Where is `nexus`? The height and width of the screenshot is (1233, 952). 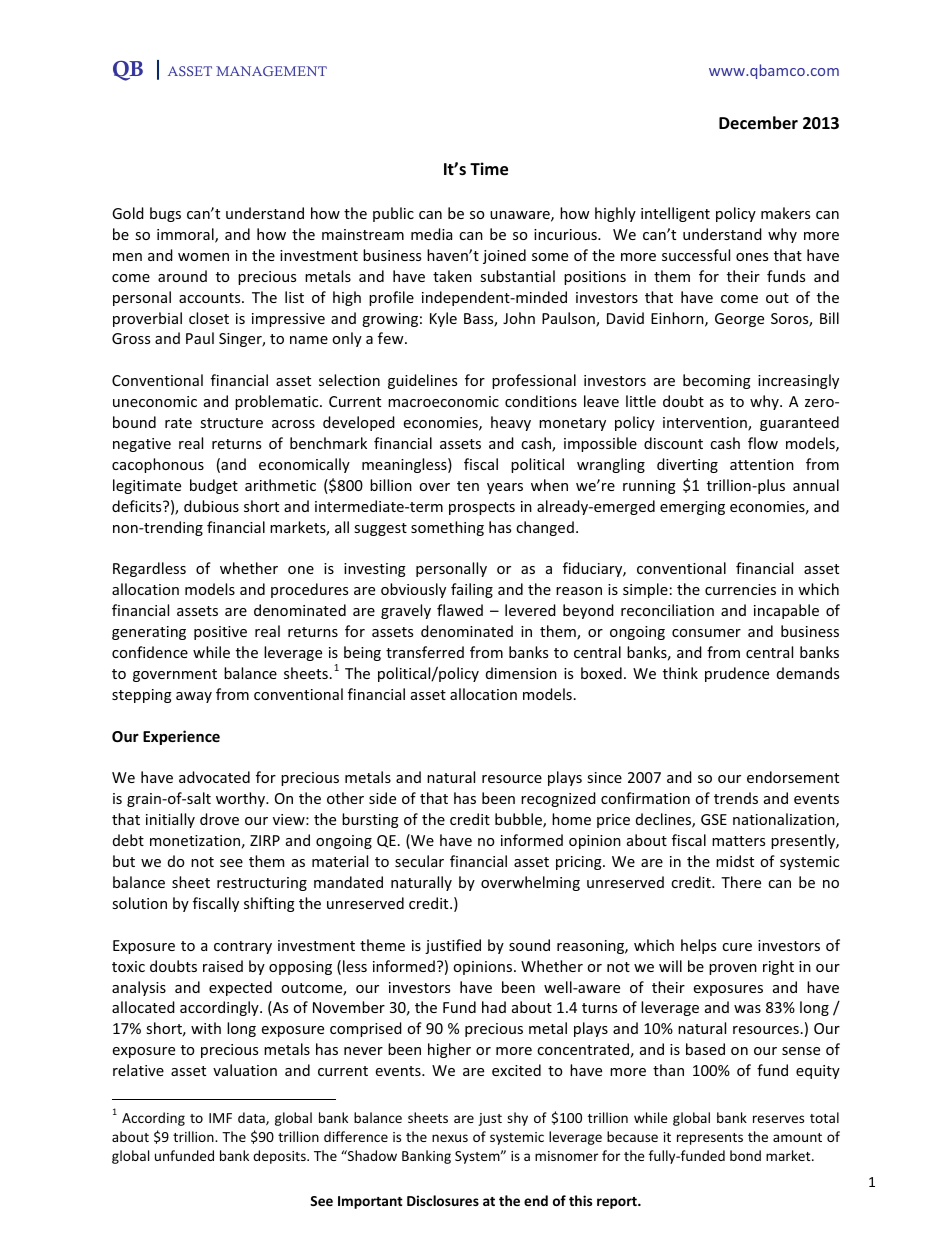 nexus is located at coordinates (450, 1138).
